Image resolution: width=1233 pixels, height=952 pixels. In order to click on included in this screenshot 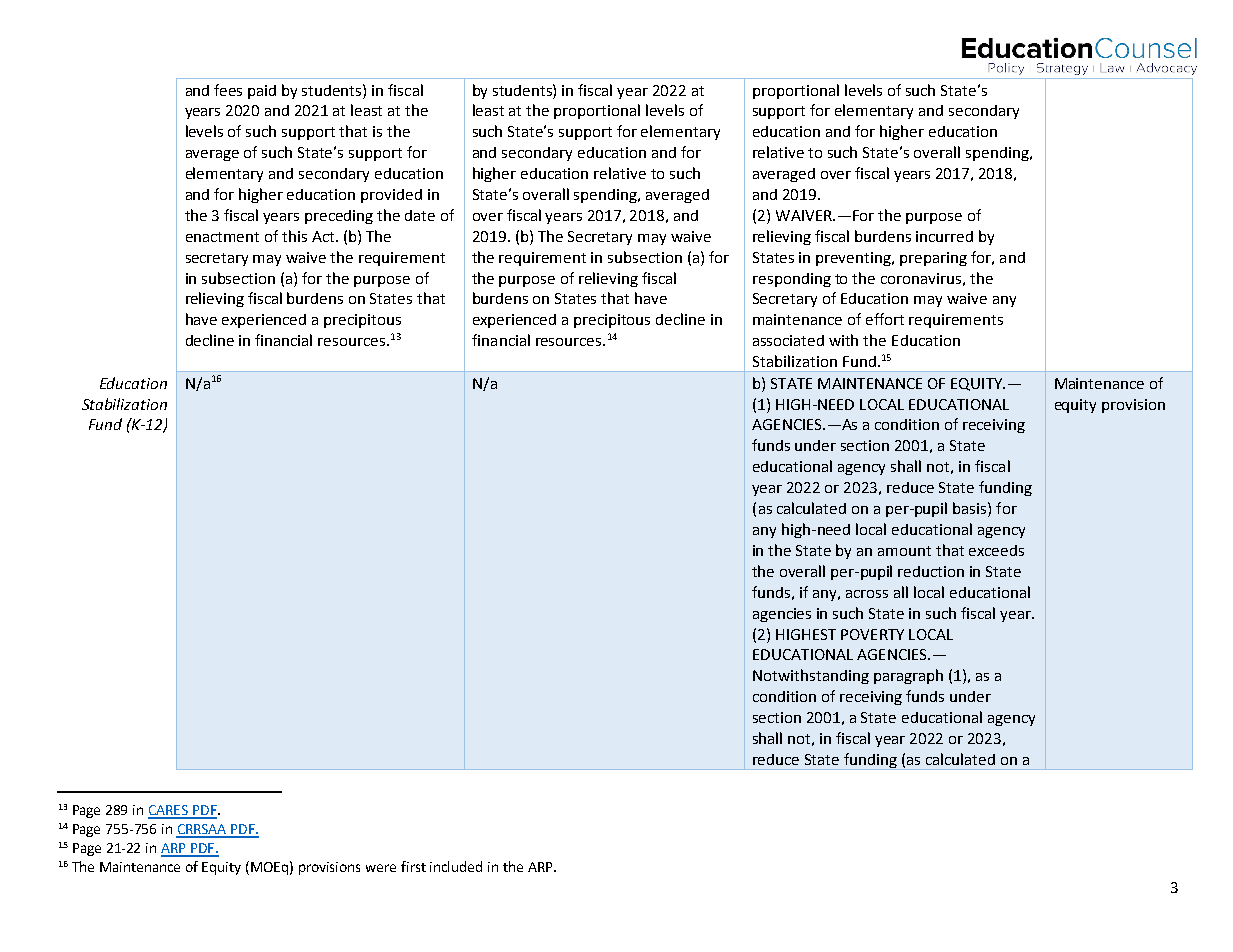, I will do `click(456, 866)`.
